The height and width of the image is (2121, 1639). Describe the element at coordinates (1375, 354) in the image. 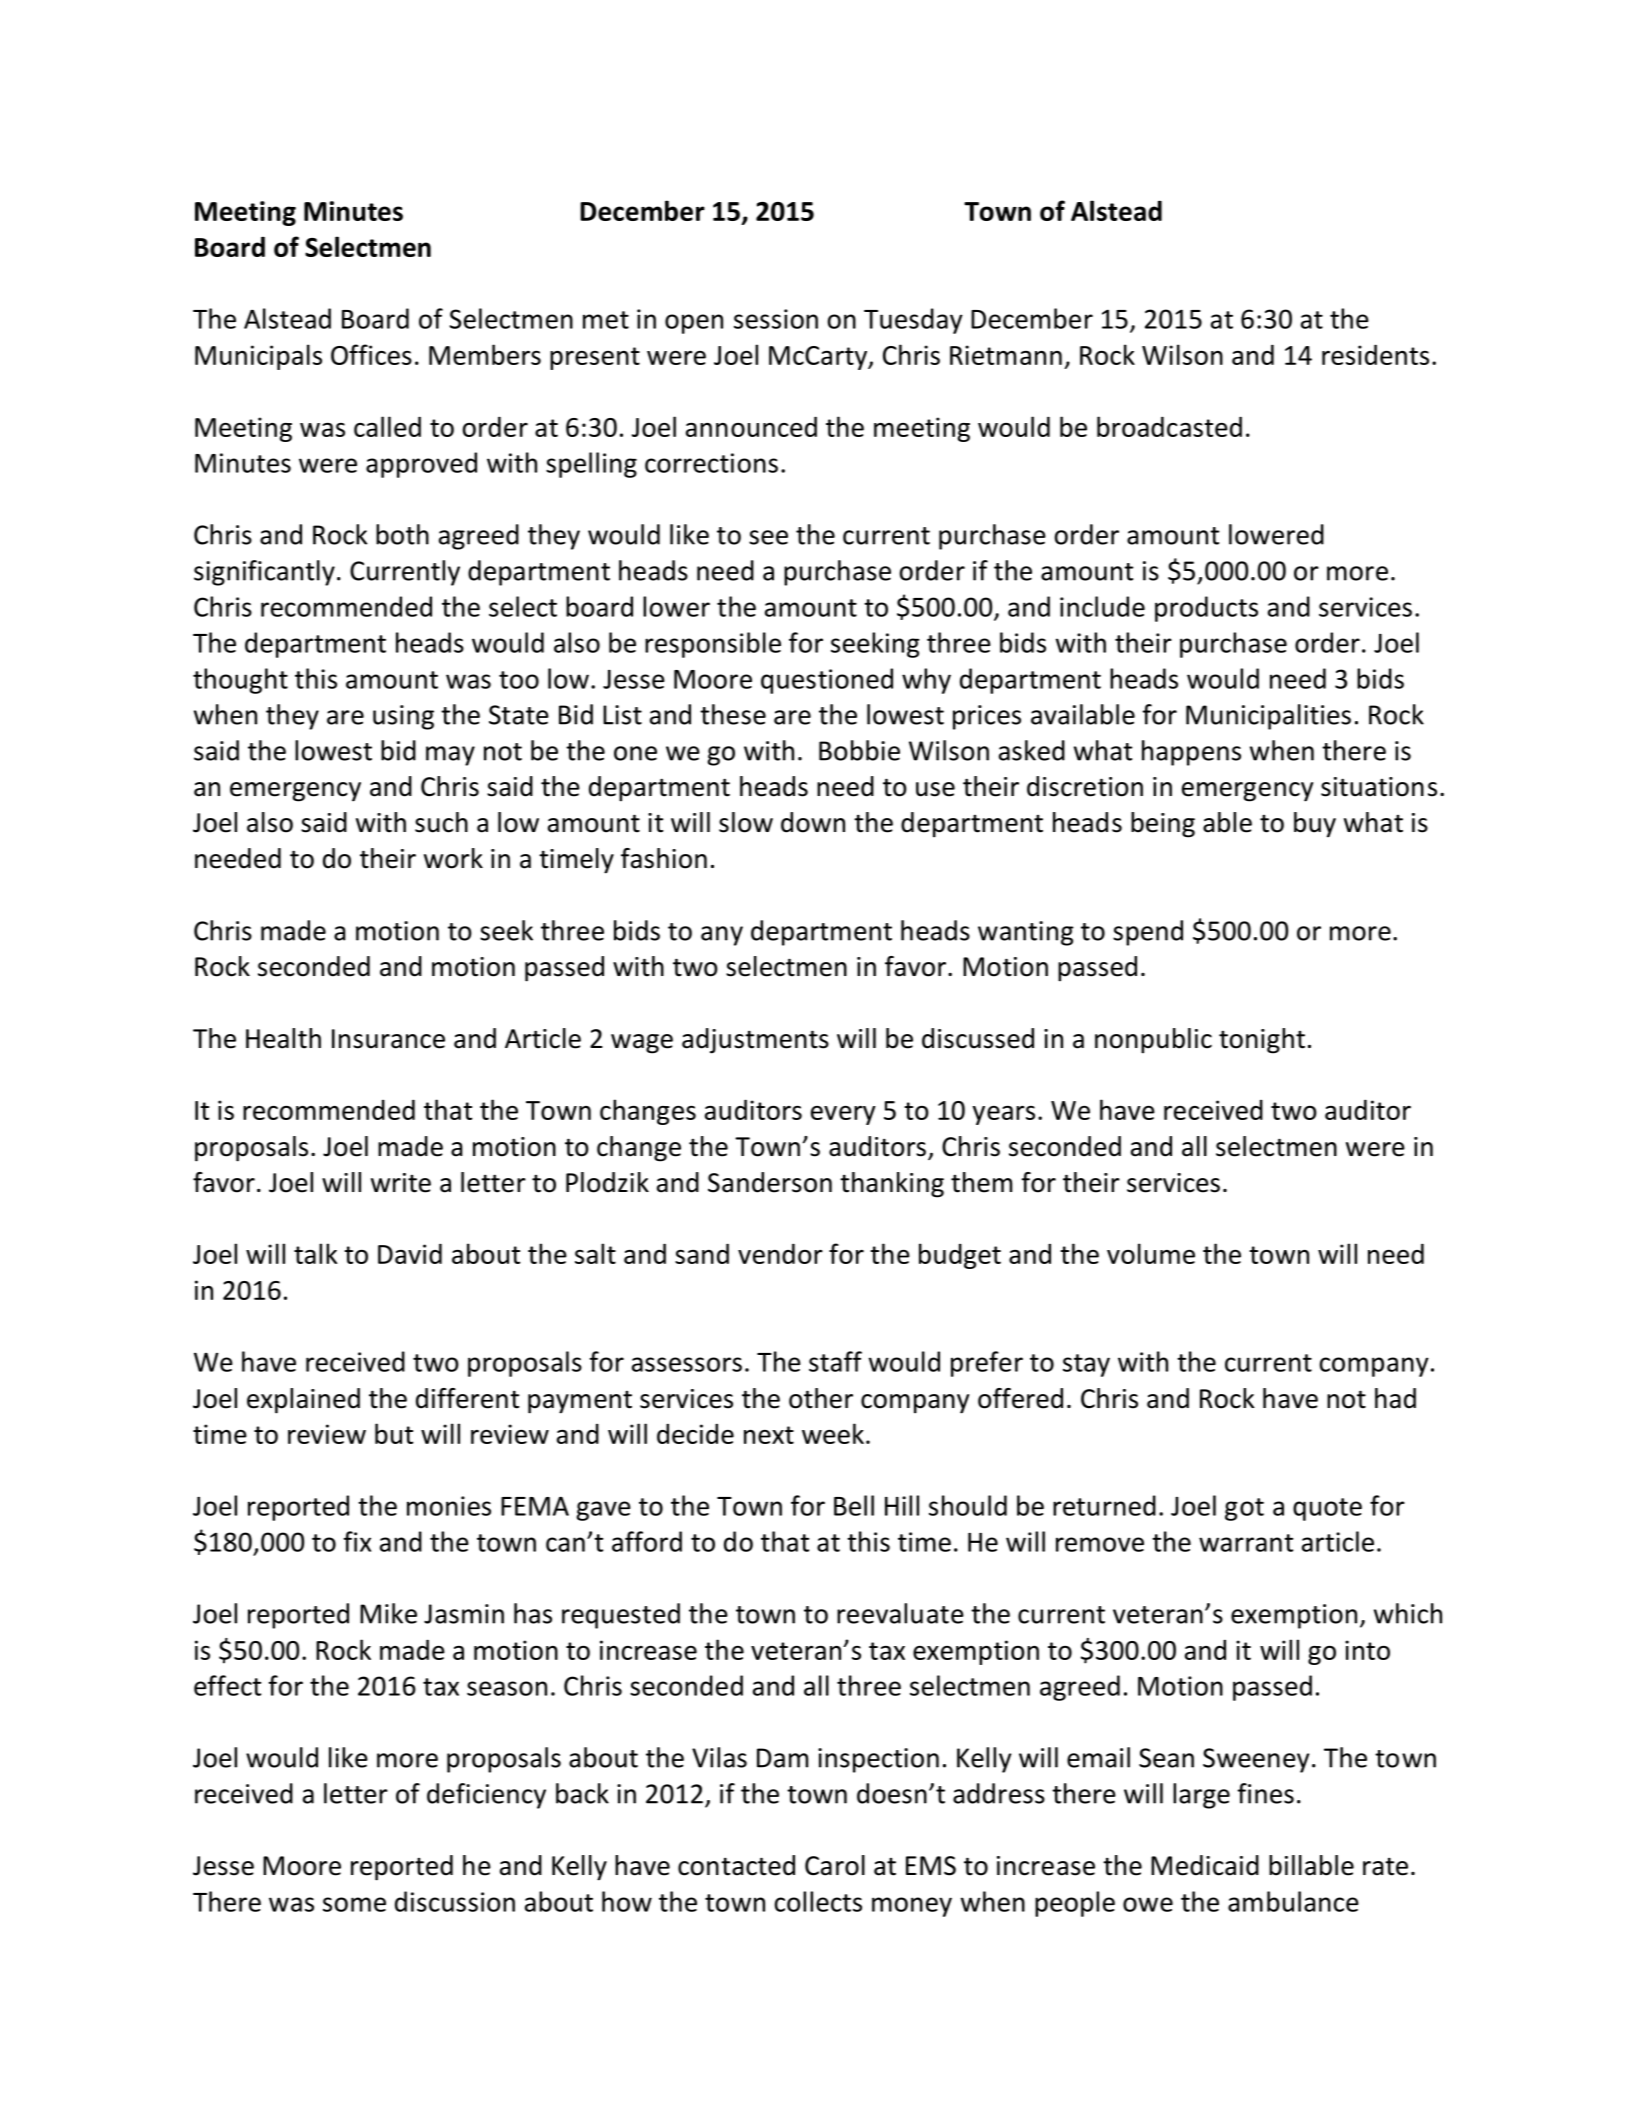

I see `residents` at that location.
